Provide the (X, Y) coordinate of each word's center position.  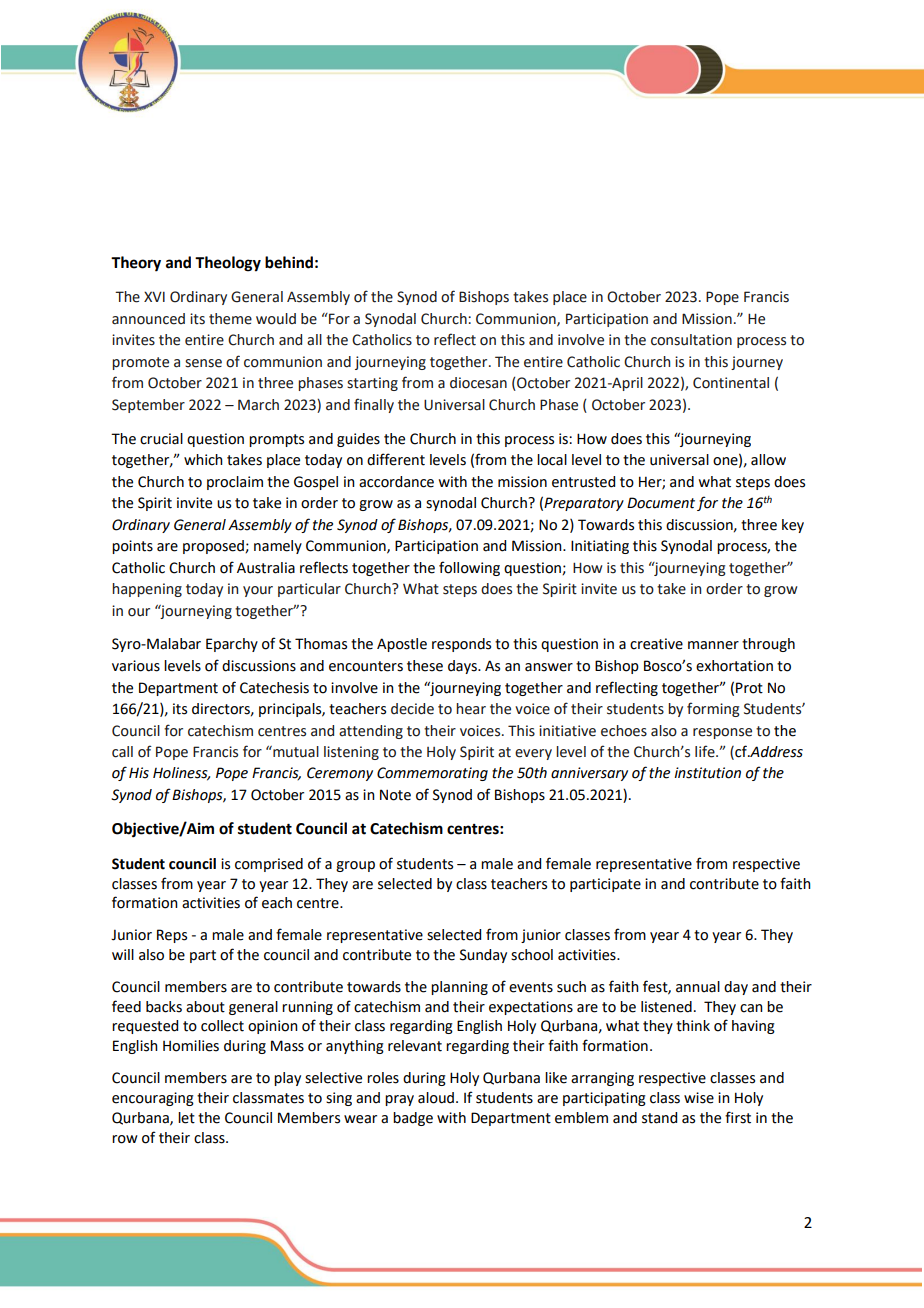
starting (372, 384)
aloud (437, 1098)
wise (699, 1098)
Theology (228, 264)
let (186, 1118)
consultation (691, 340)
